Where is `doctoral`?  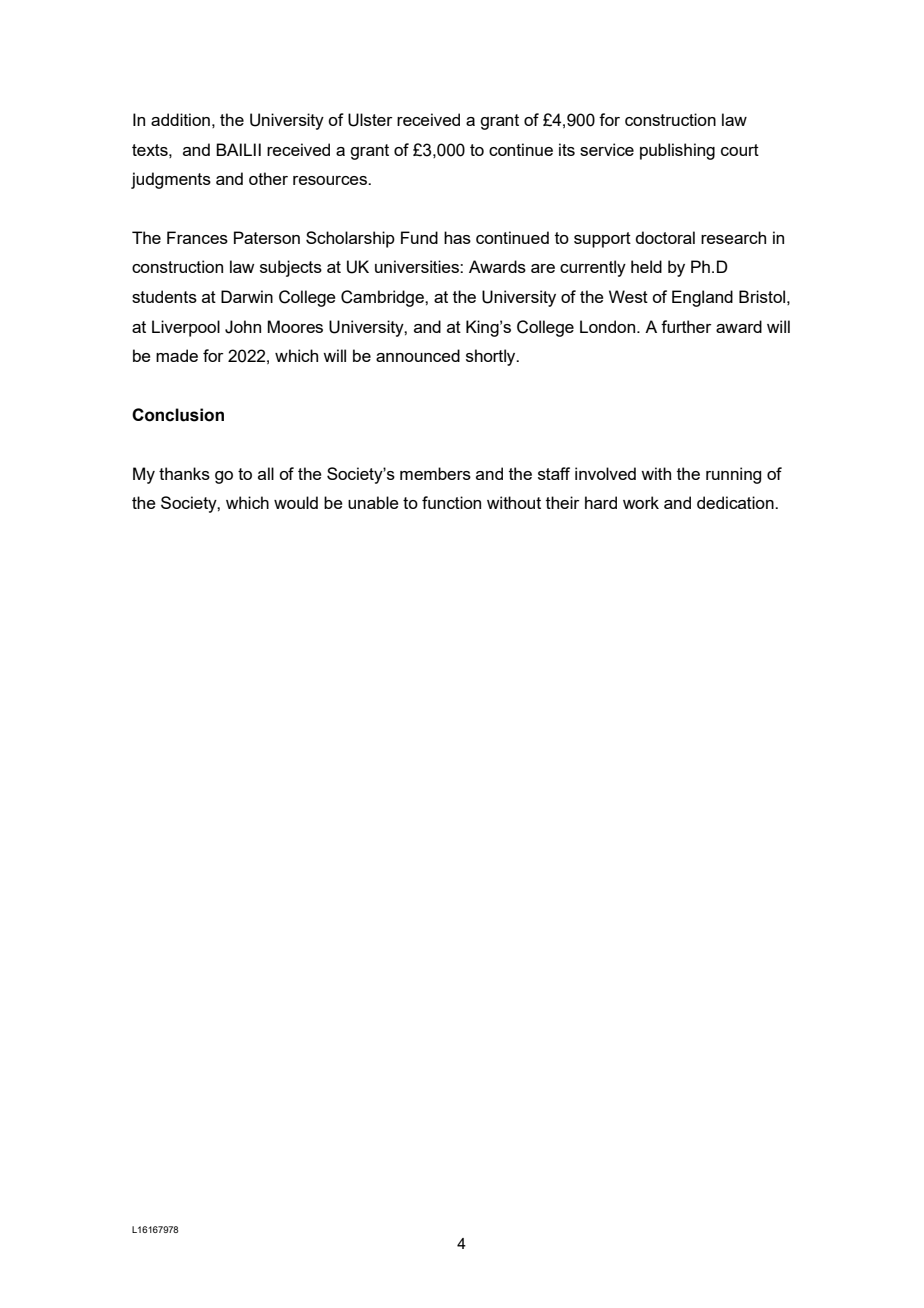
doctoral is located at coordinates (665, 237).
